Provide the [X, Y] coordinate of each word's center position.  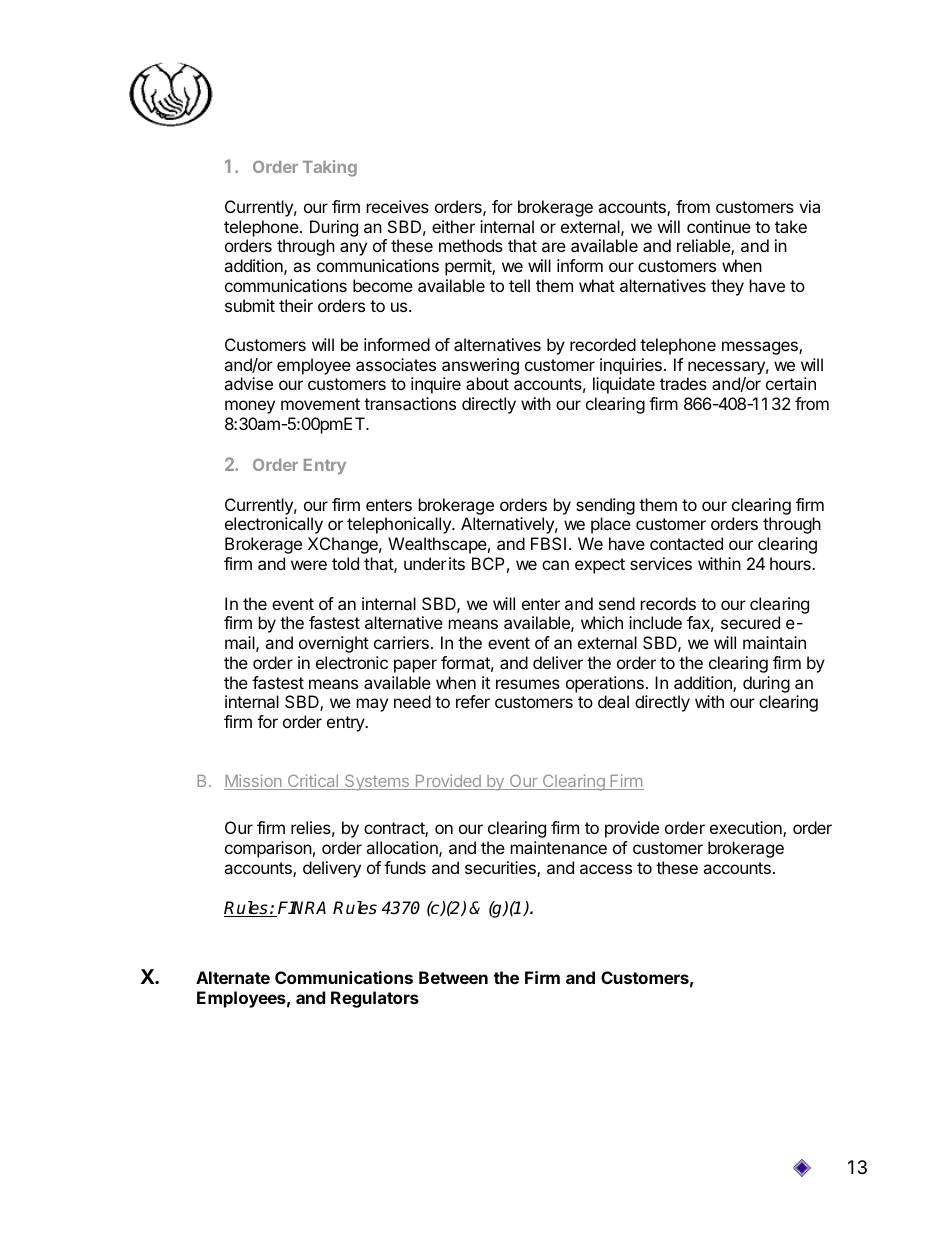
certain [791, 383]
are [554, 247]
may [372, 705]
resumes [528, 684]
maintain [774, 642]
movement [320, 404]
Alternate [233, 977]
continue [719, 226]
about [487, 383]
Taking [330, 168]
